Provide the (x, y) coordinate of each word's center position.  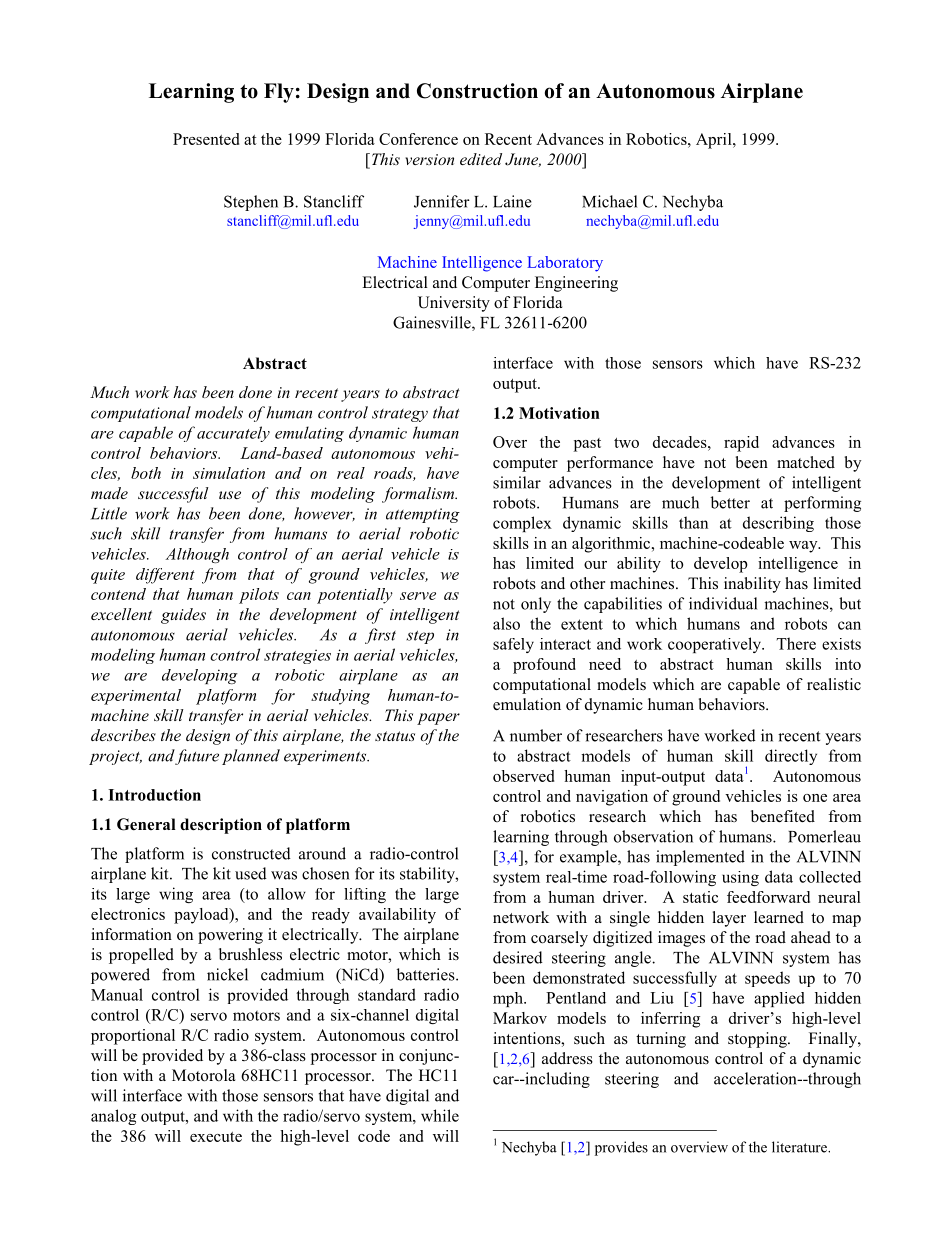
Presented (206, 139)
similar (517, 482)
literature (800, 1147)
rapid (741, 444)
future (196, 757)
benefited (783, 816)
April (715, 141)
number (536, 735)
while (440, 1115)
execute (216, 1137)
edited (481, 159)
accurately (233, 434)
